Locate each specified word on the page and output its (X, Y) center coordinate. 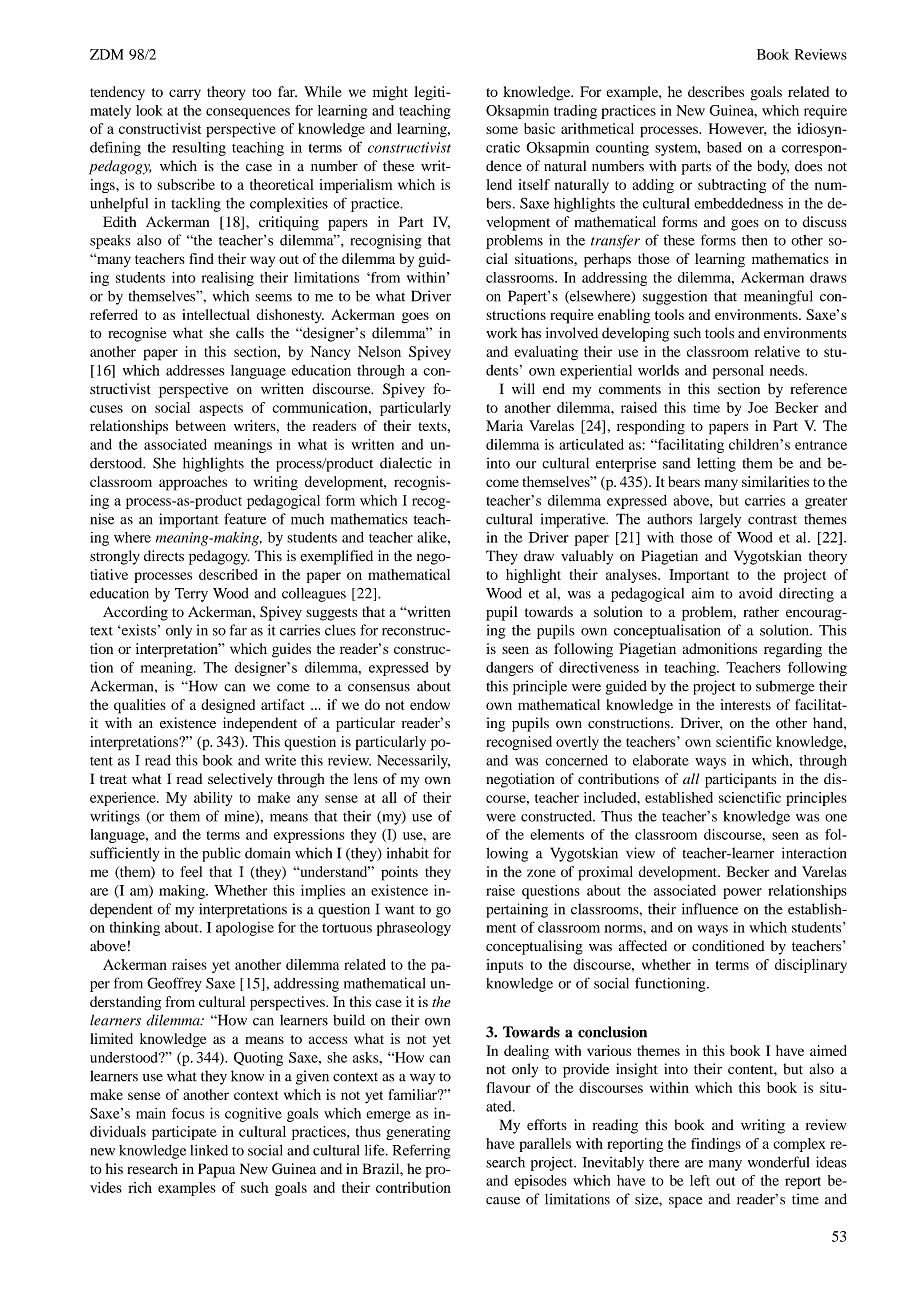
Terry (191, 595)
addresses (195, 370)
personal (738, 372)
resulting (199, 149)
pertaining (517, 910)
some (502, 130)
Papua (216, 1170)
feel (191, 871)
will (523, 388)
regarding (793, 650)
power (742, 893)
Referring (421, 1151)
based (724, 147)
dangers (509, 669)
